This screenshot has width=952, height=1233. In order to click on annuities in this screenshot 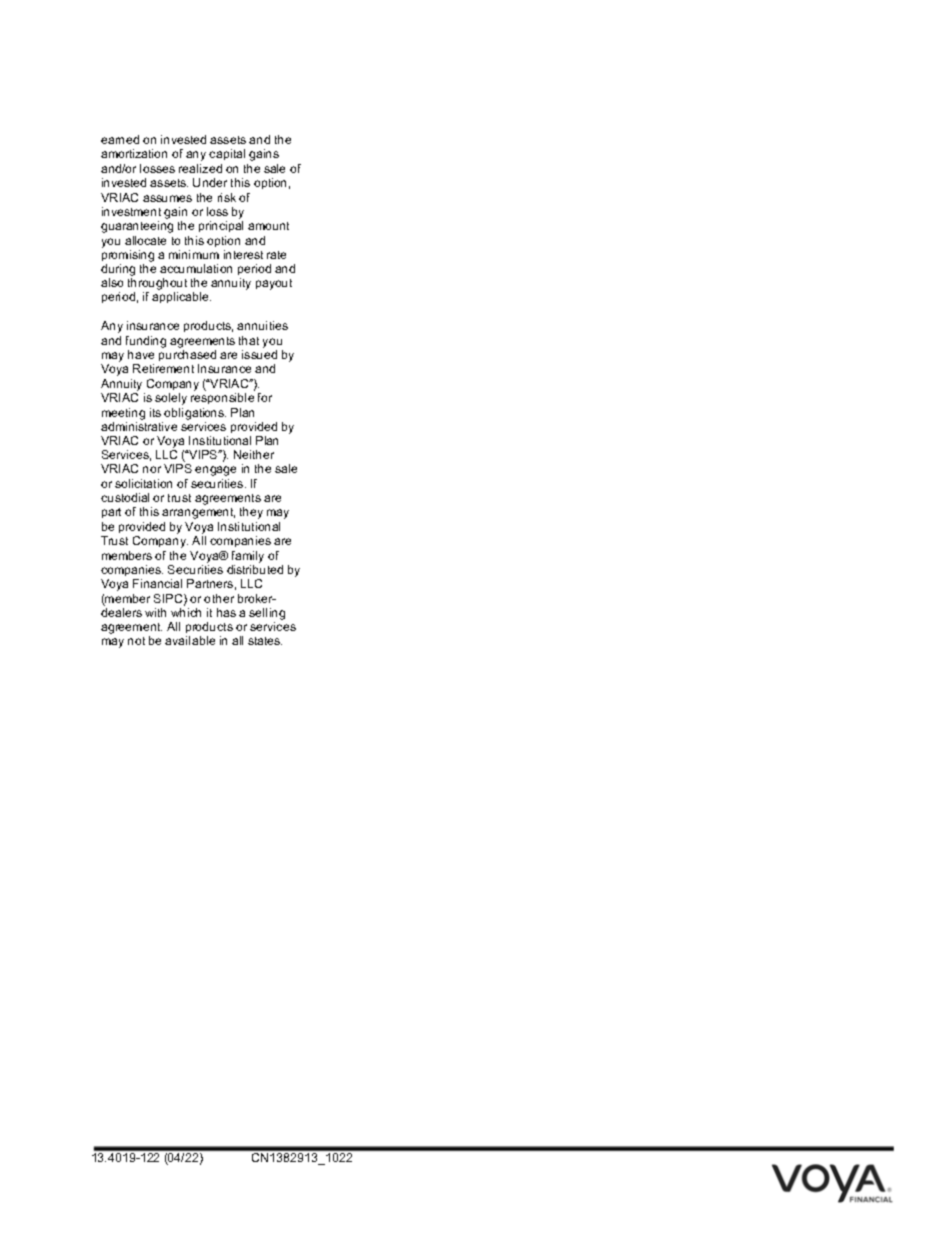, I will do `click(262, 325)`.
